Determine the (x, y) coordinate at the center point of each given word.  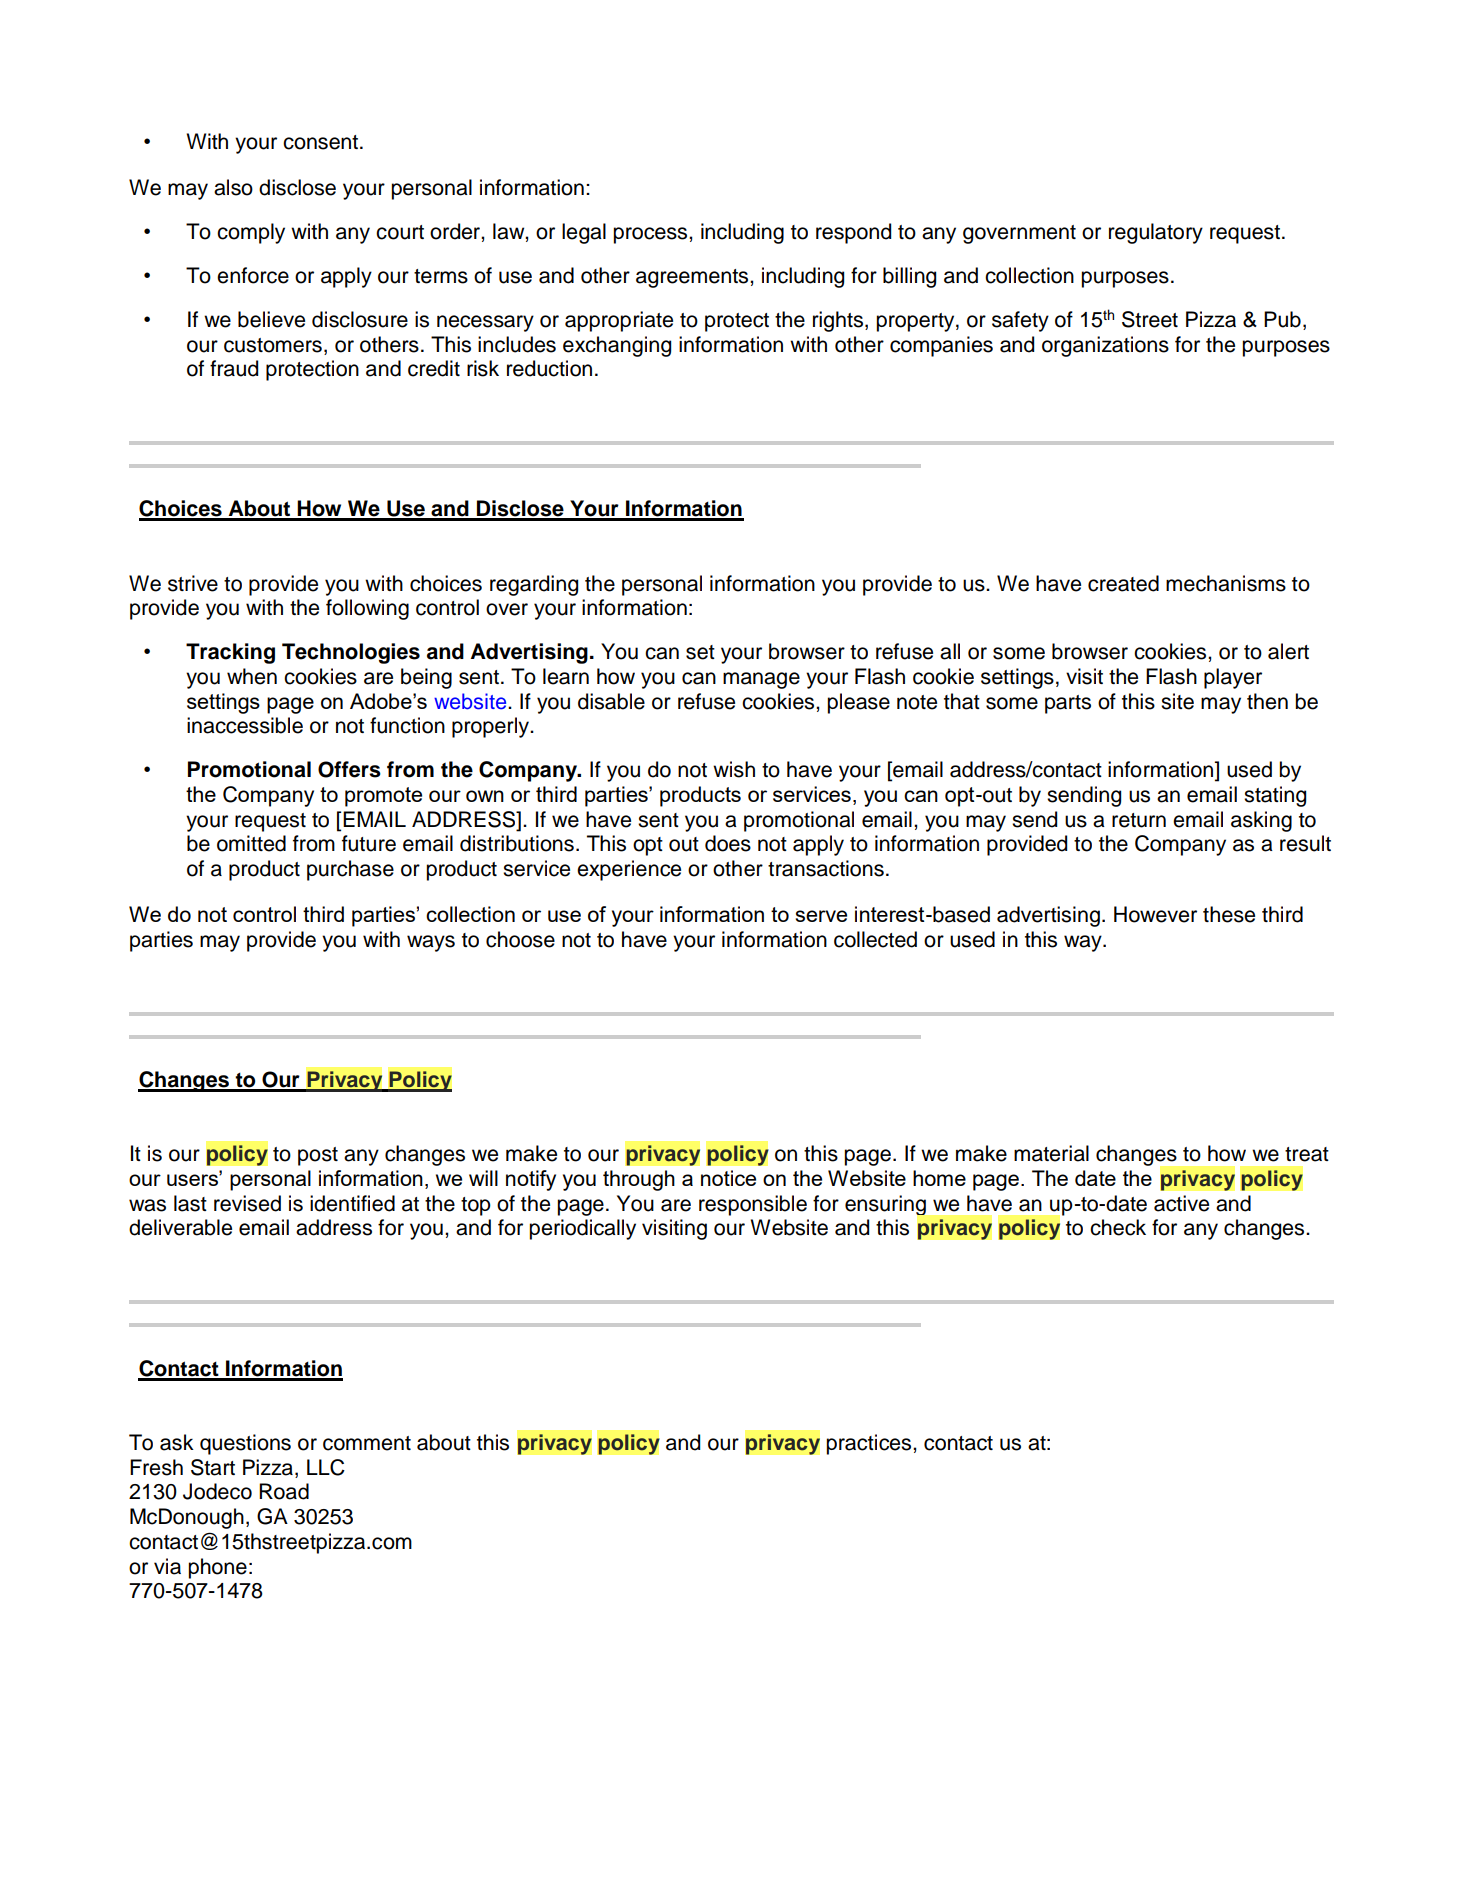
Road (284, 1491)
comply (251, 233)
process (651, 235)
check (1118, 1227)
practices (870, 1444)
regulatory (1156, 233)
